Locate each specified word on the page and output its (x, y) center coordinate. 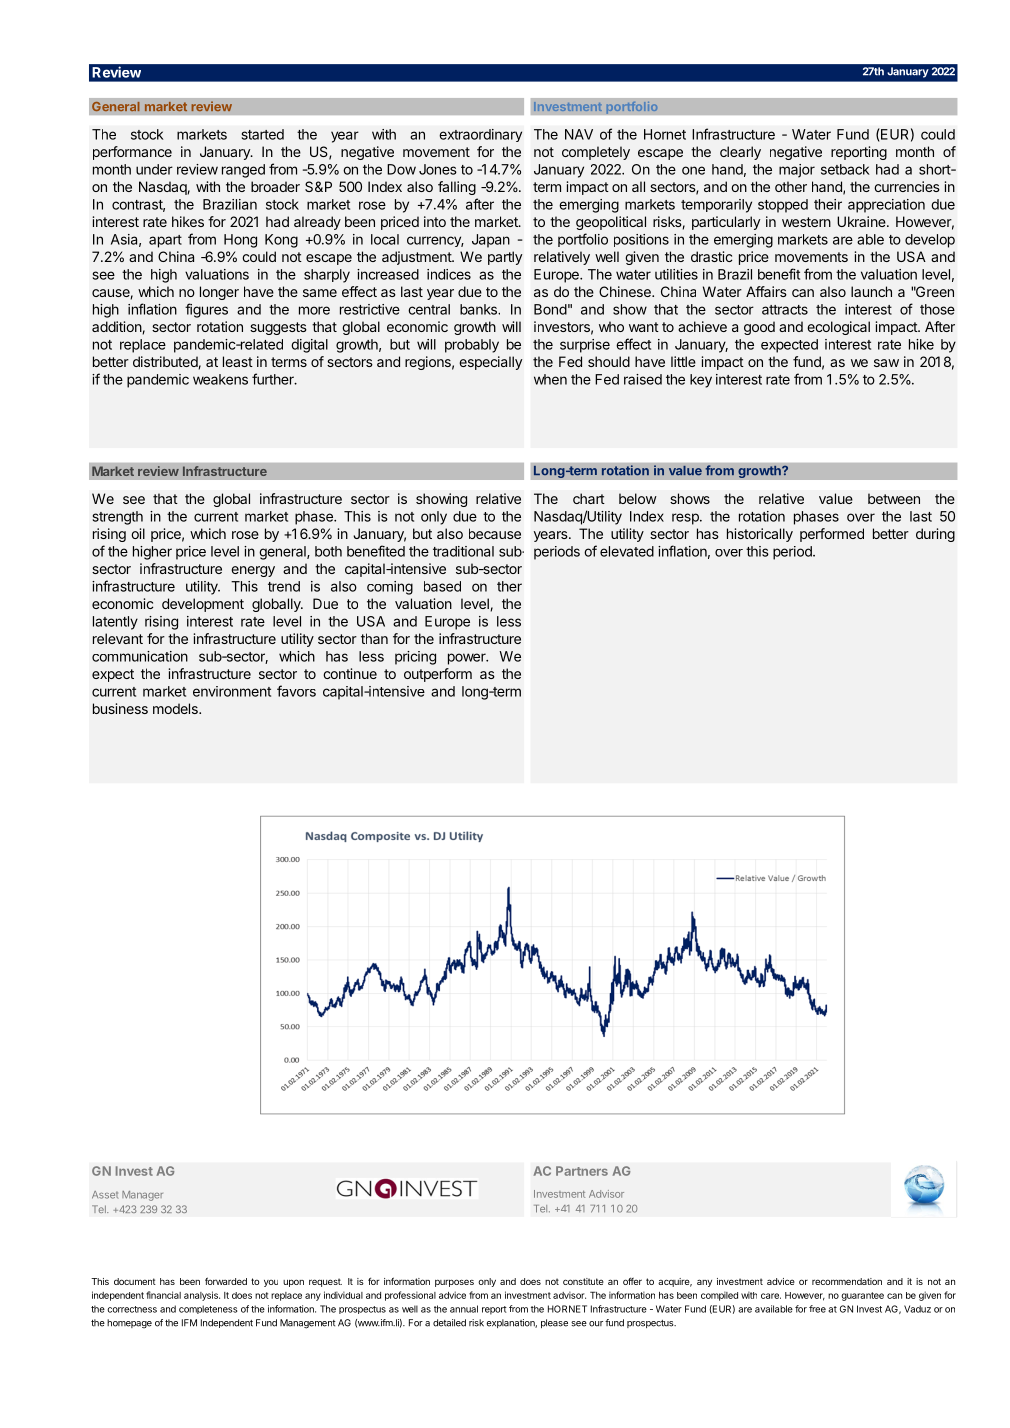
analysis (202, 1296)
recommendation (847, 1281)
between (894, 498)
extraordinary (480, 135)
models (176, 708)
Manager (142, 1196)
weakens (220, 379)
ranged (243, 171)
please (554, 1323)
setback (845, 169)
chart (589, 498)
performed (832, 535)
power (468, 659)
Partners (582, 1171)
